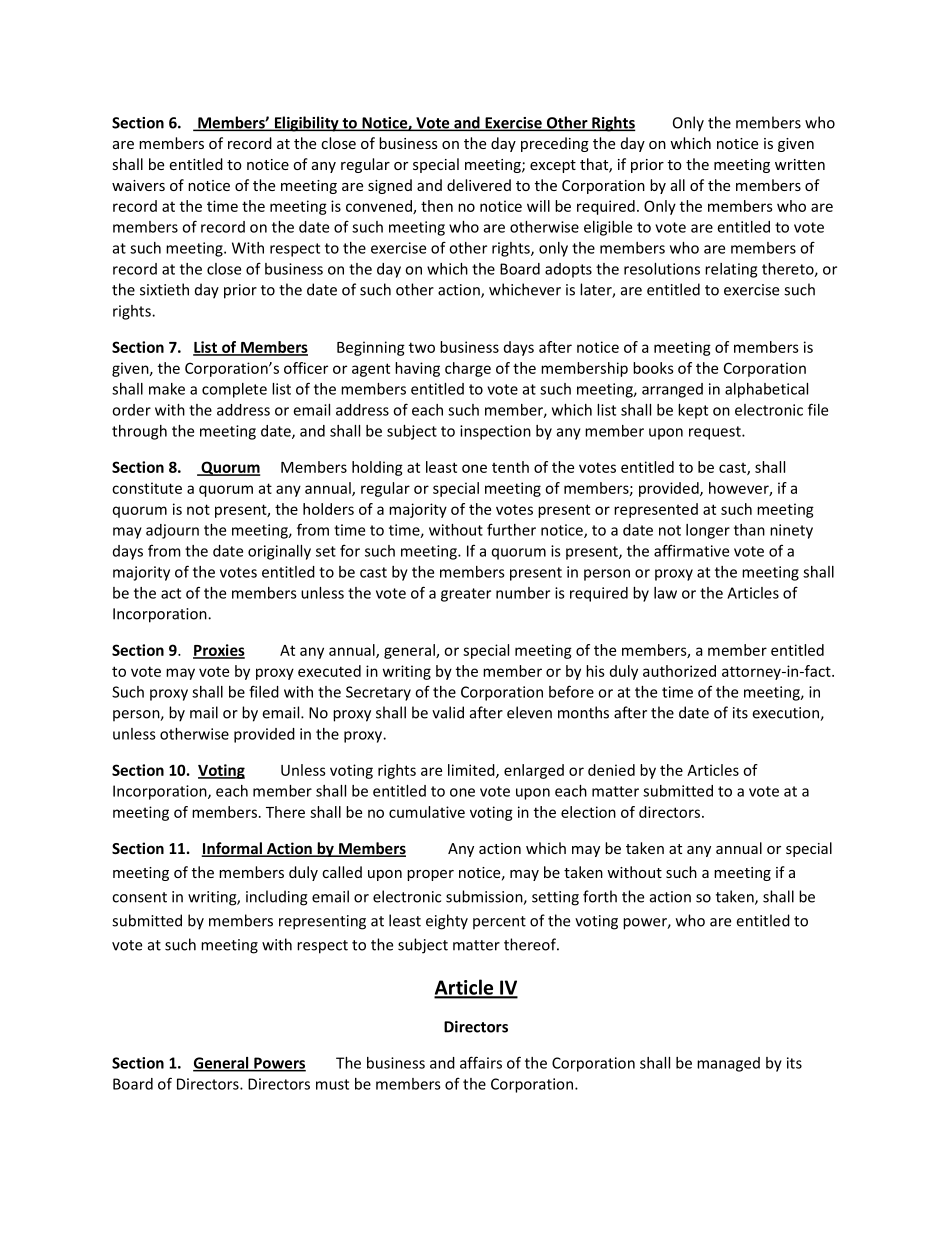 This screenshot has width=952, height=1233. What do you see at coordinates (332, 1084) in the screenshot?
I see `must` at bounding box center [332, 1084].
